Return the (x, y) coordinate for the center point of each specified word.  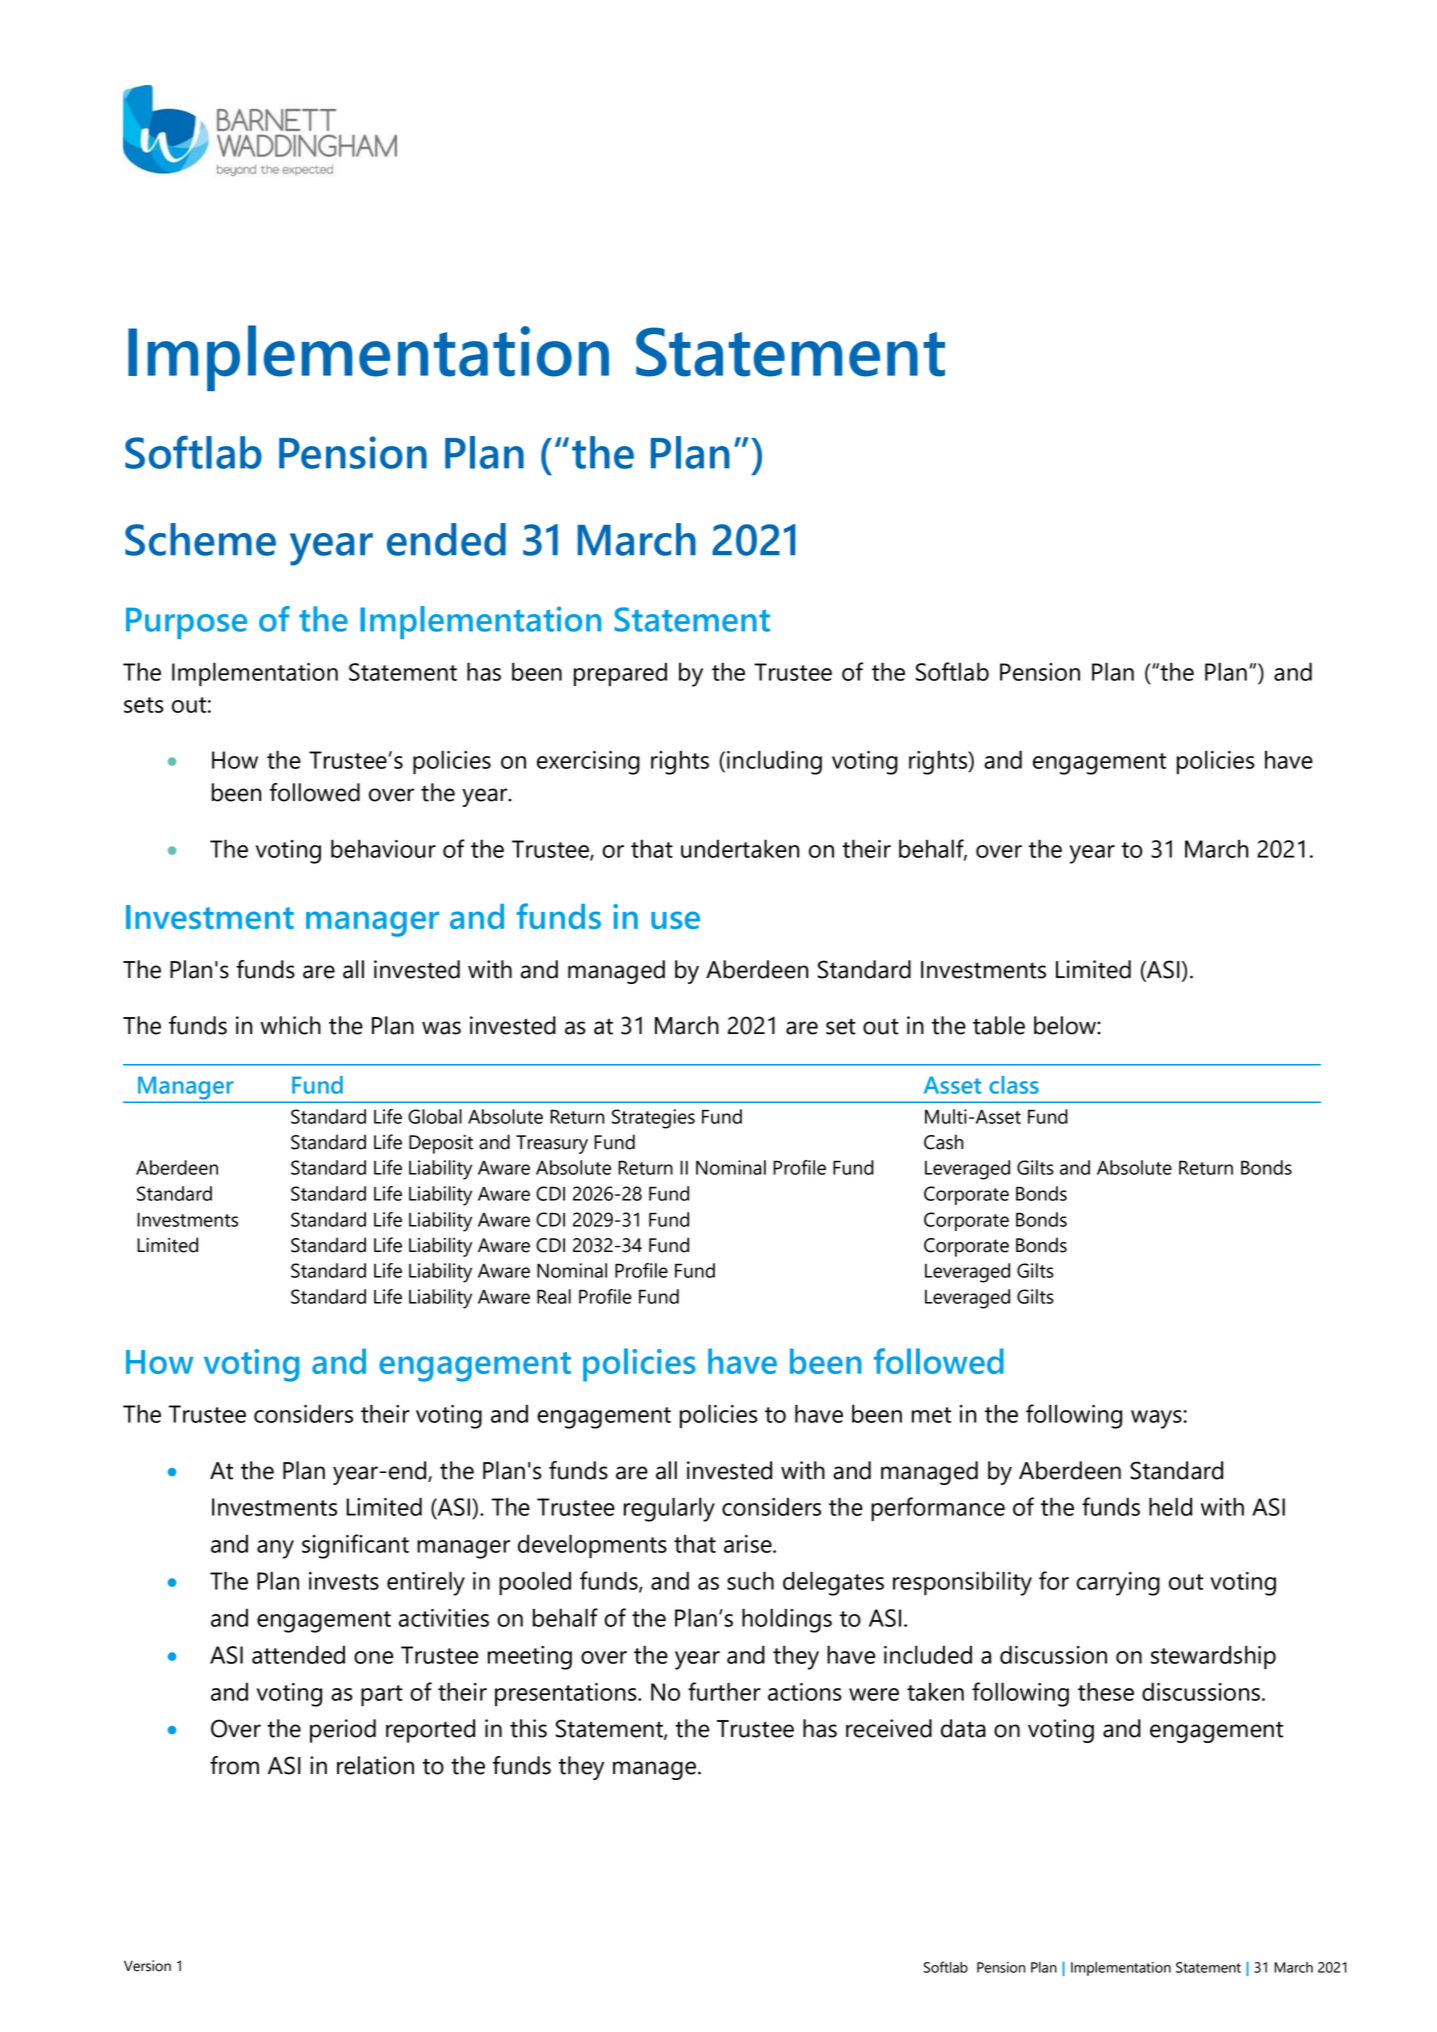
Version (147, 1966)
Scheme (200, 539)
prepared (620, 674)
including (774, 762)
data (963, 1728)
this (528, 1728)
